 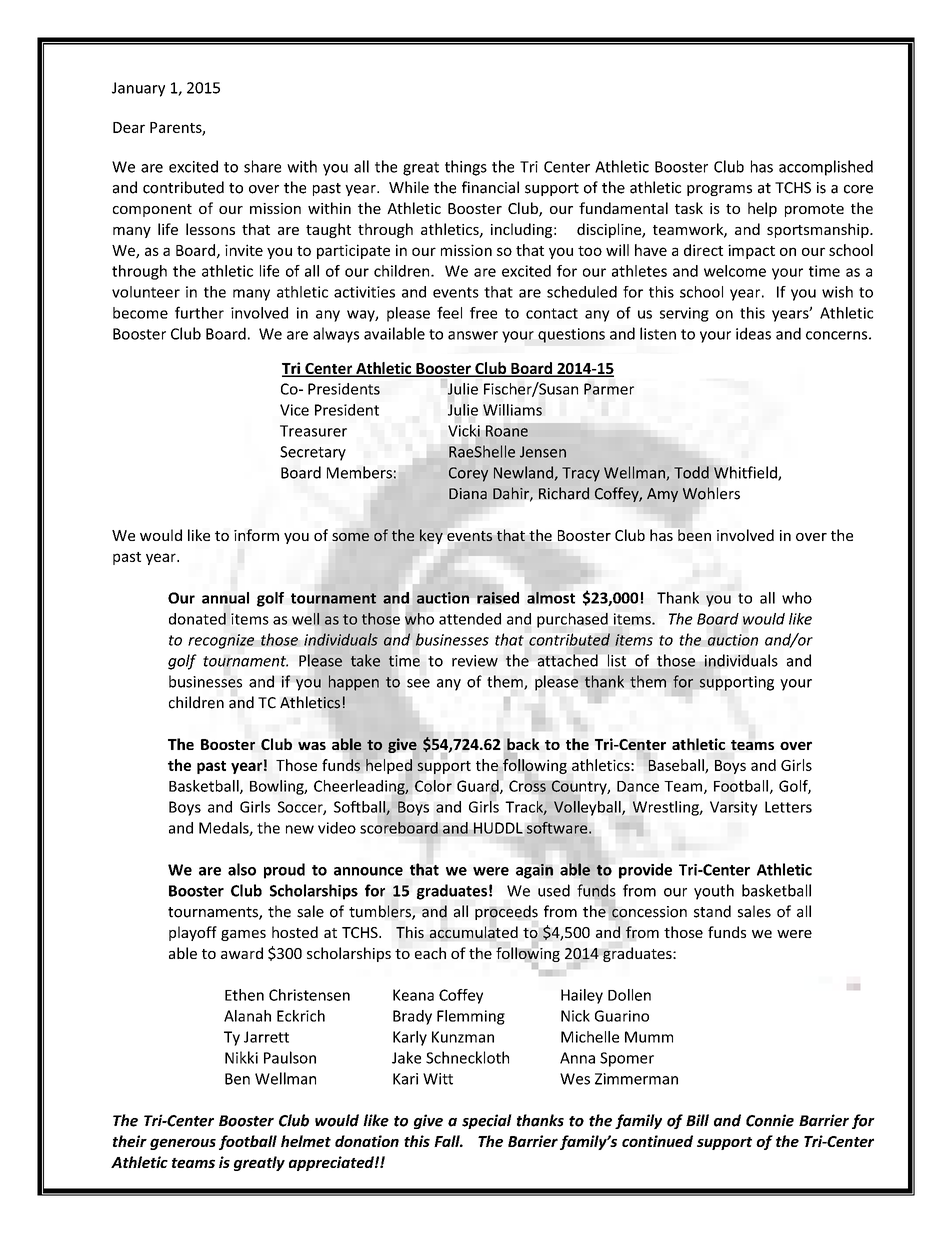 What do you see at coordinates (197, 618) in the page?
I see `donated` at bounding box center [197, 618].
